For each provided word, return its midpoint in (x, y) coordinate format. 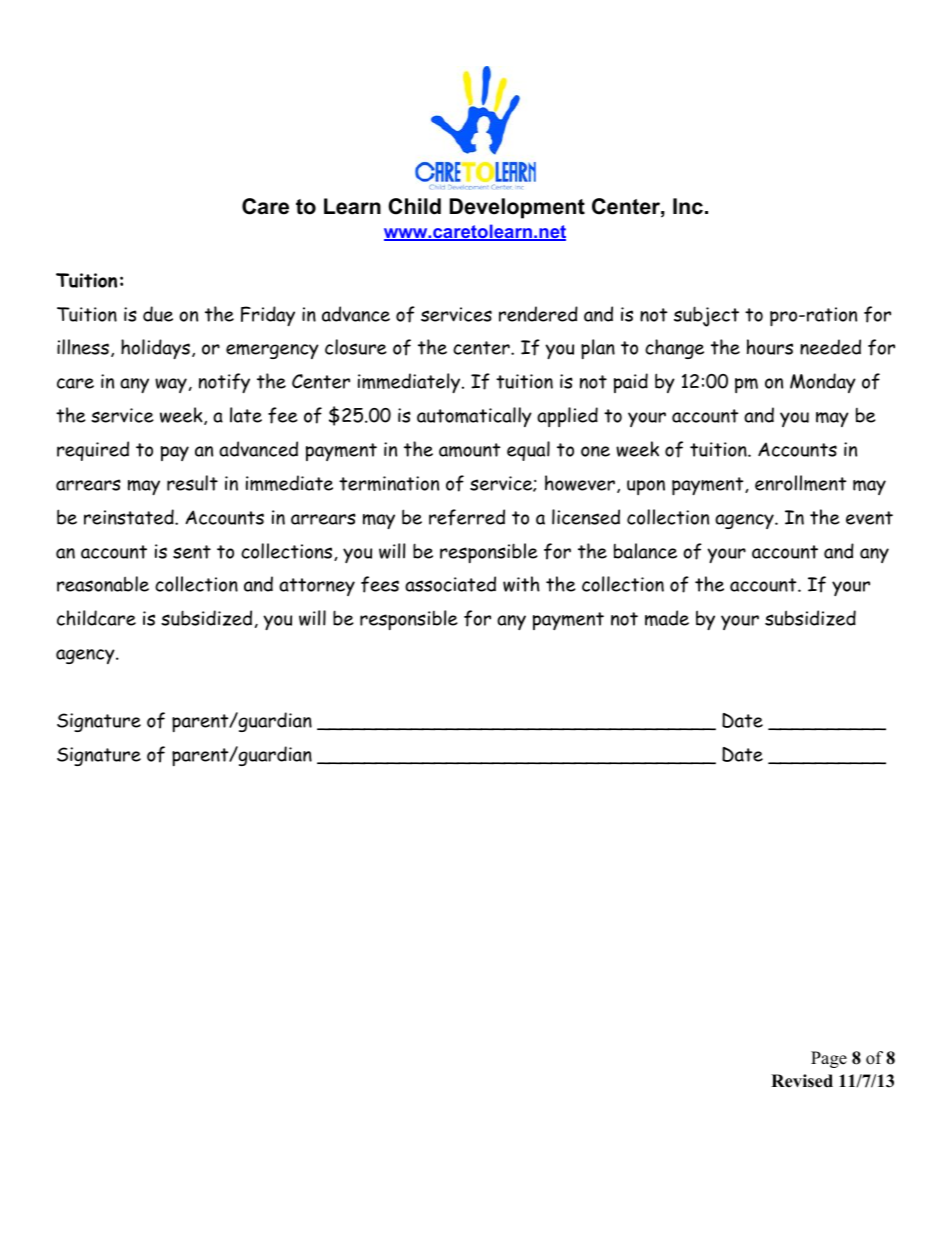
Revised (802, 1081)
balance (645, 551)
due (158, 314)
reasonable (103, 584)
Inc (688, 206)
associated (450, 584)
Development (517, 208)
